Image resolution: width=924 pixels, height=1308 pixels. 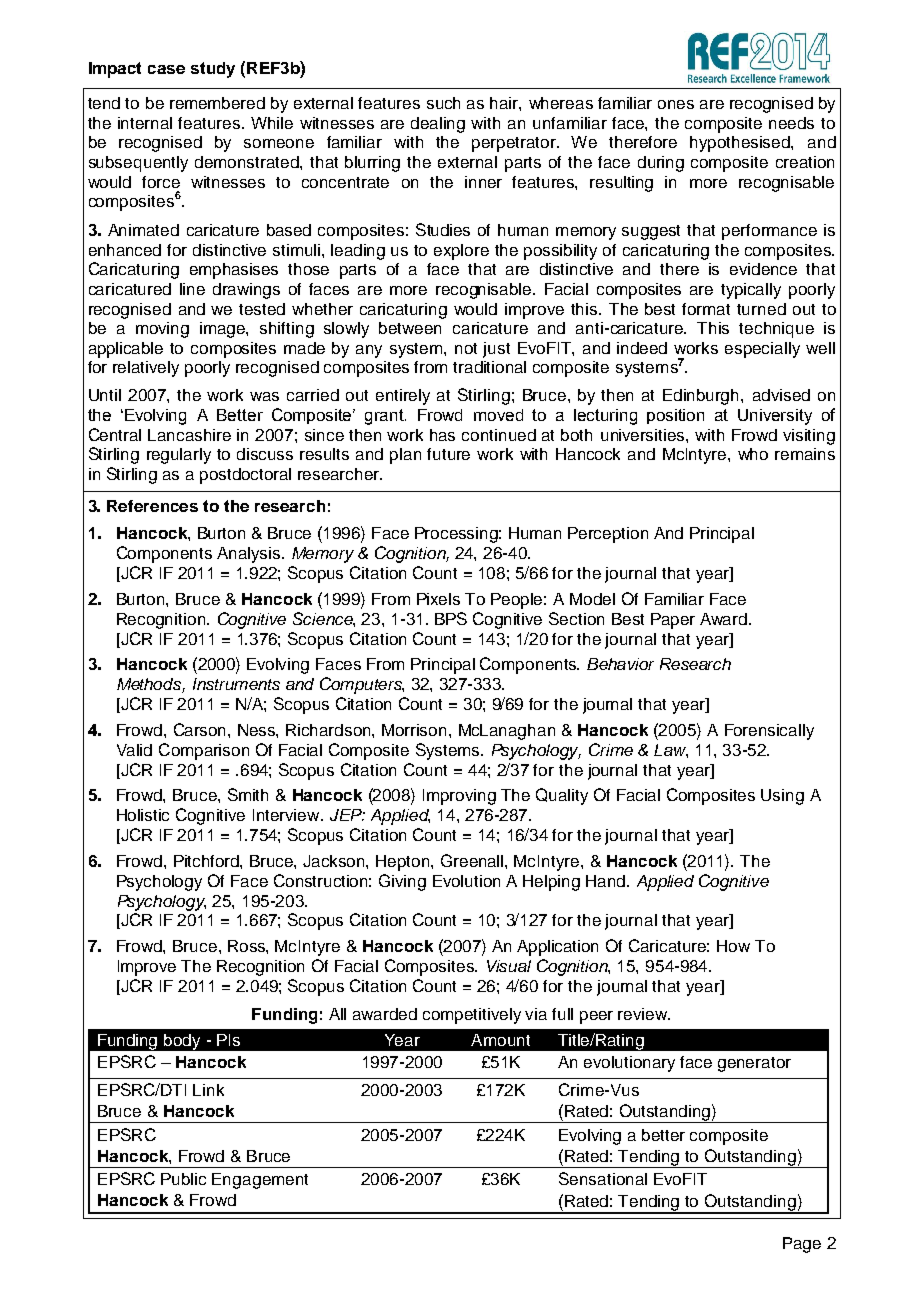 I want to click on regularly, so click(x=179, y=456).
